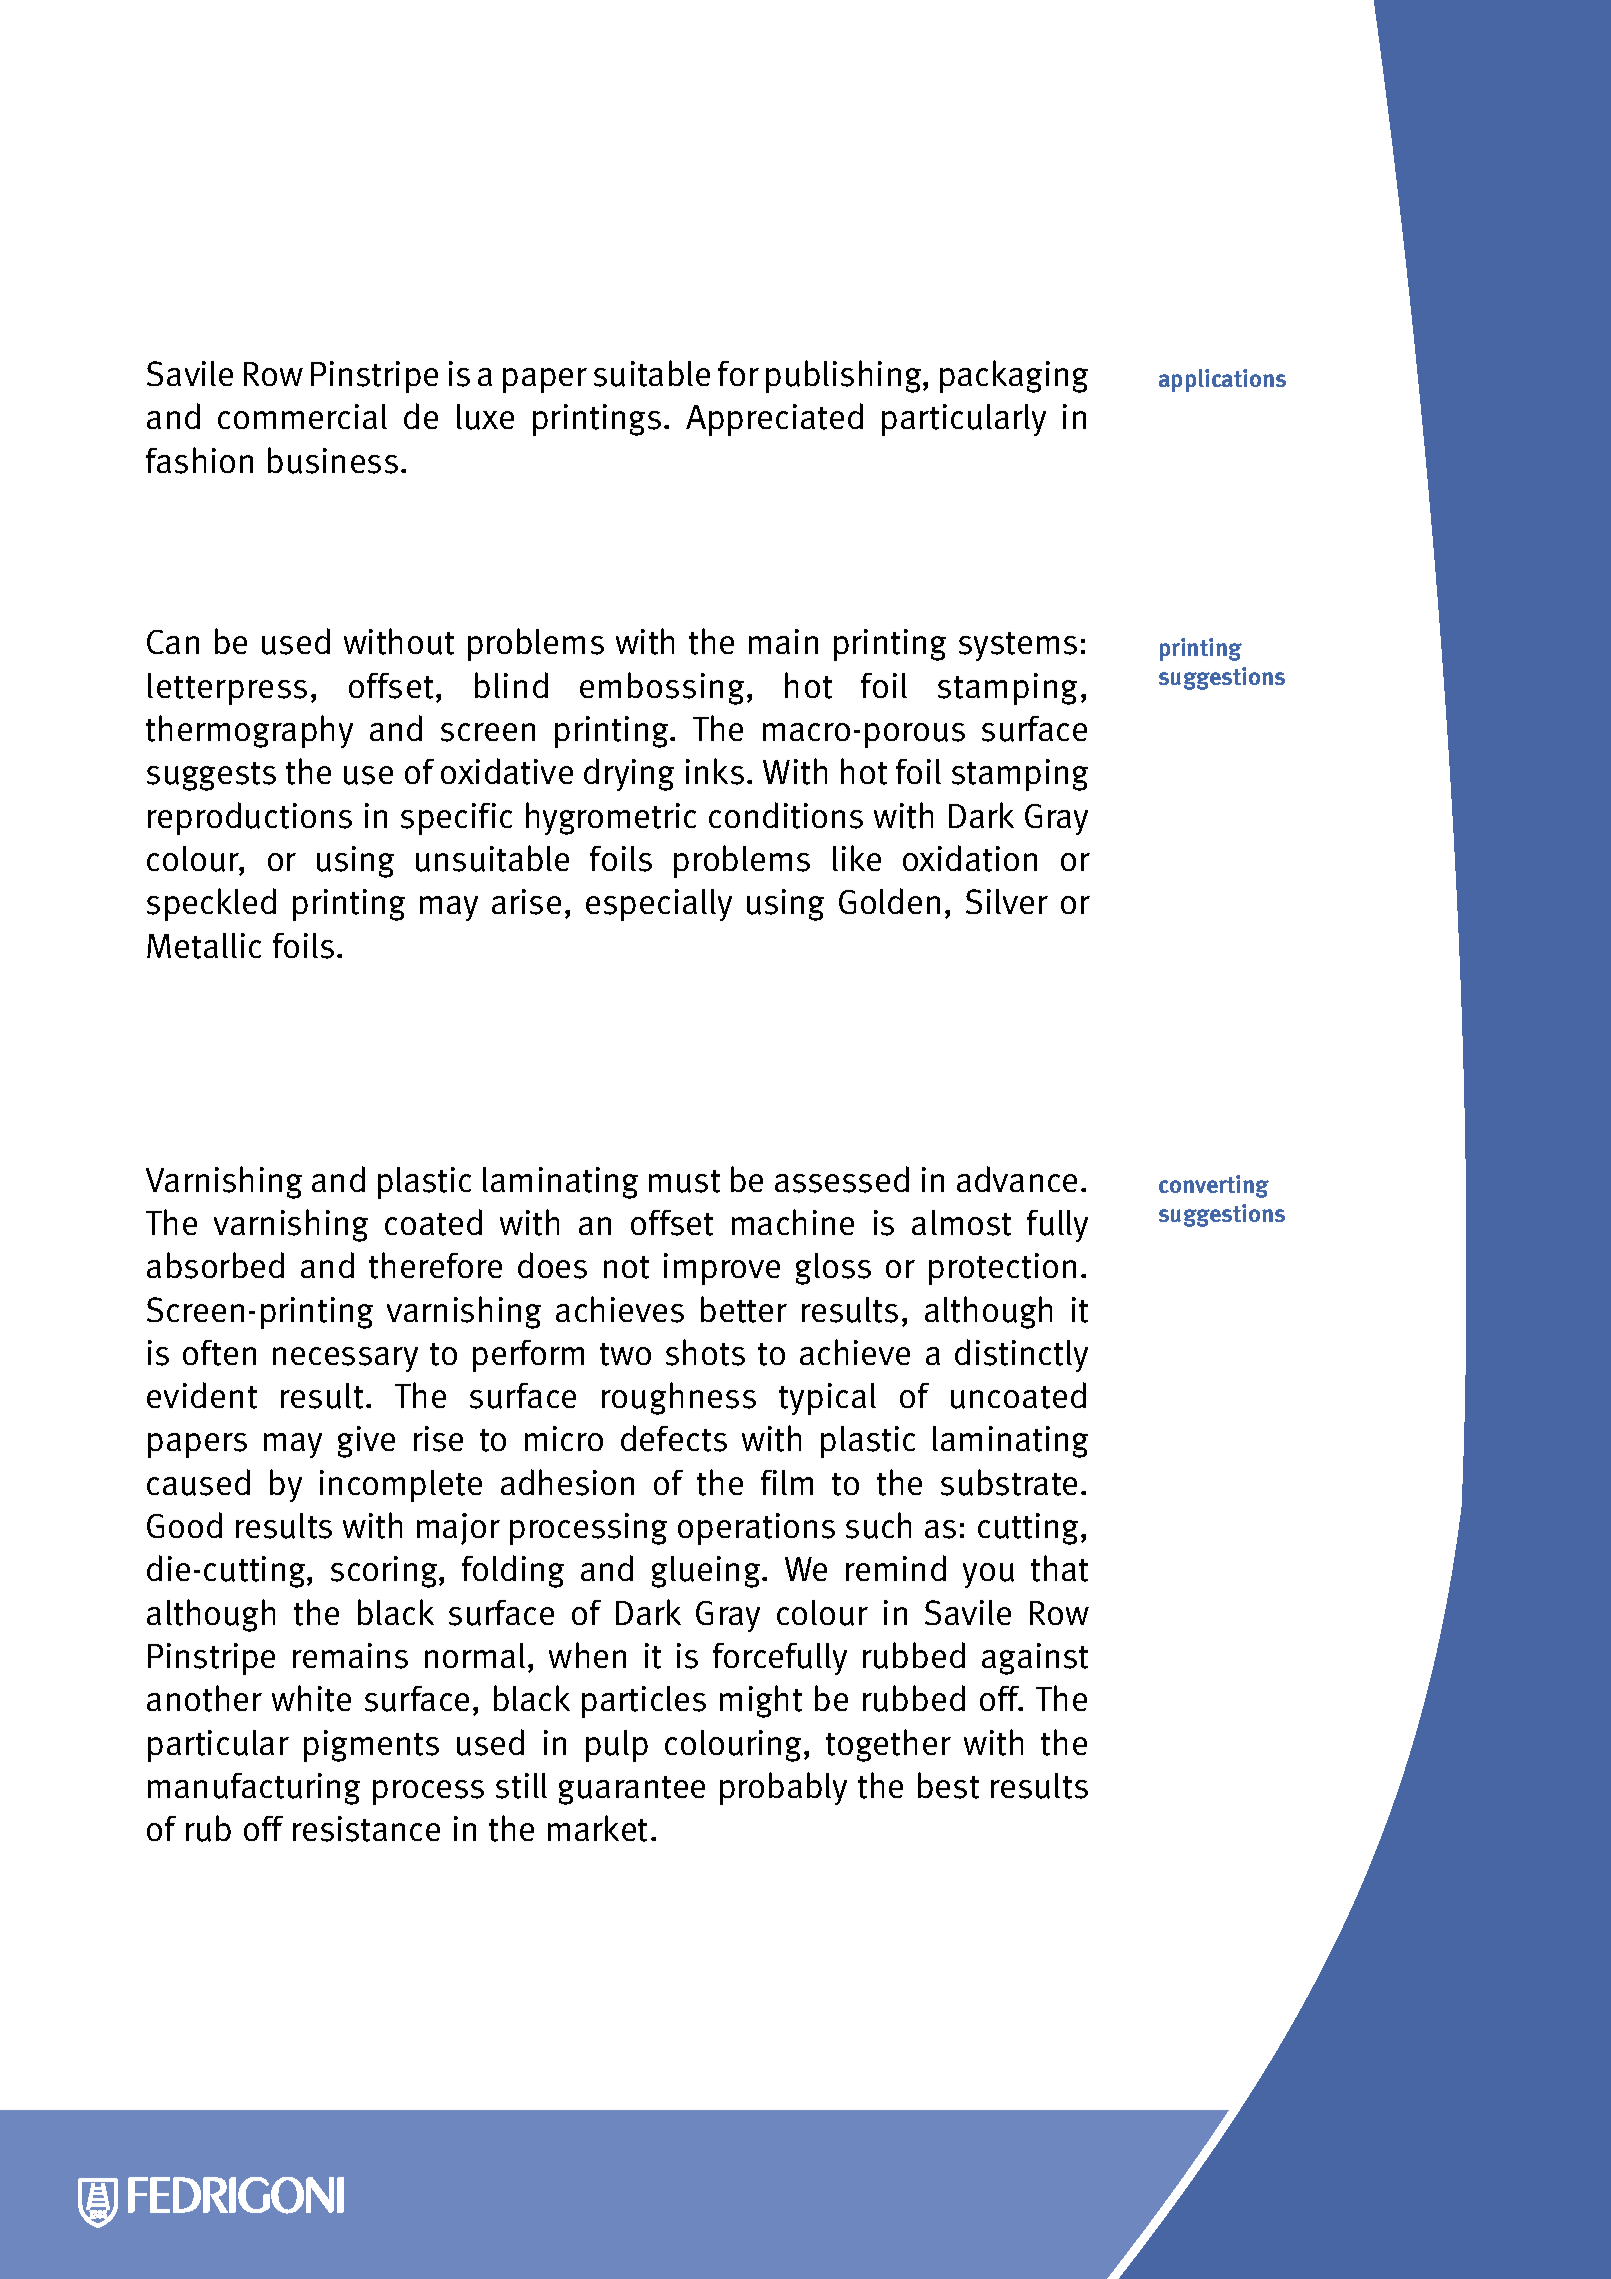 The image size is (1611, 2279). I want to click on Metallic, so click(204, 946).
